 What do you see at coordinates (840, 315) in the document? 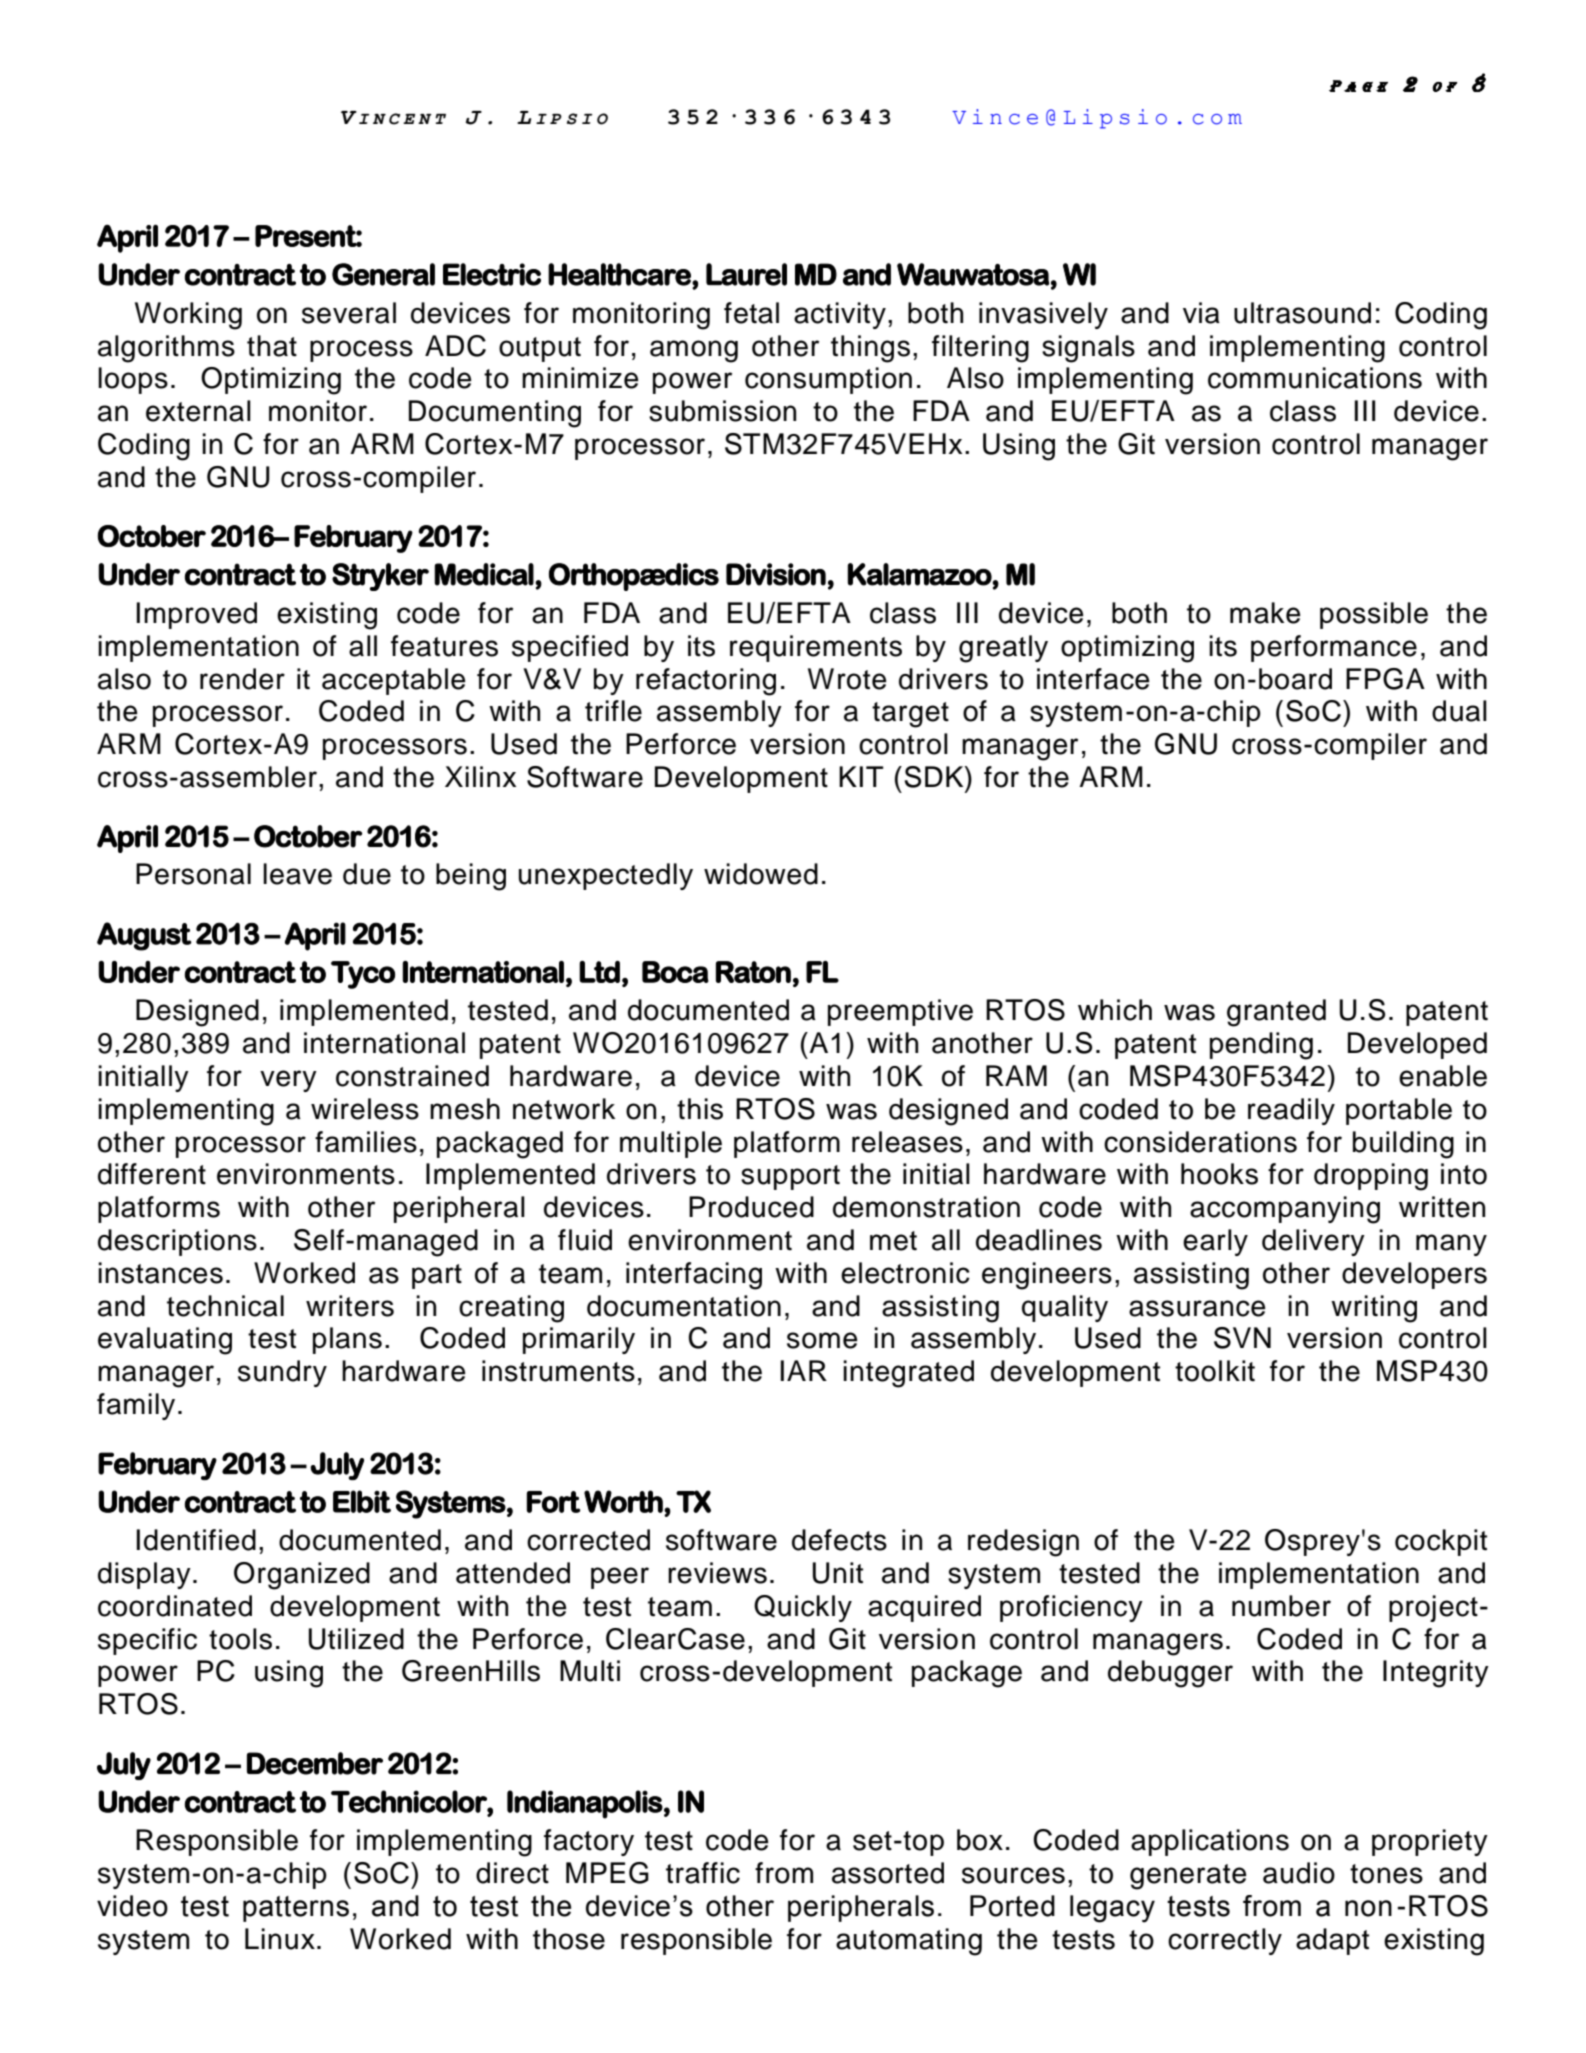
I see `activity` at bounding box center [840, 315].
